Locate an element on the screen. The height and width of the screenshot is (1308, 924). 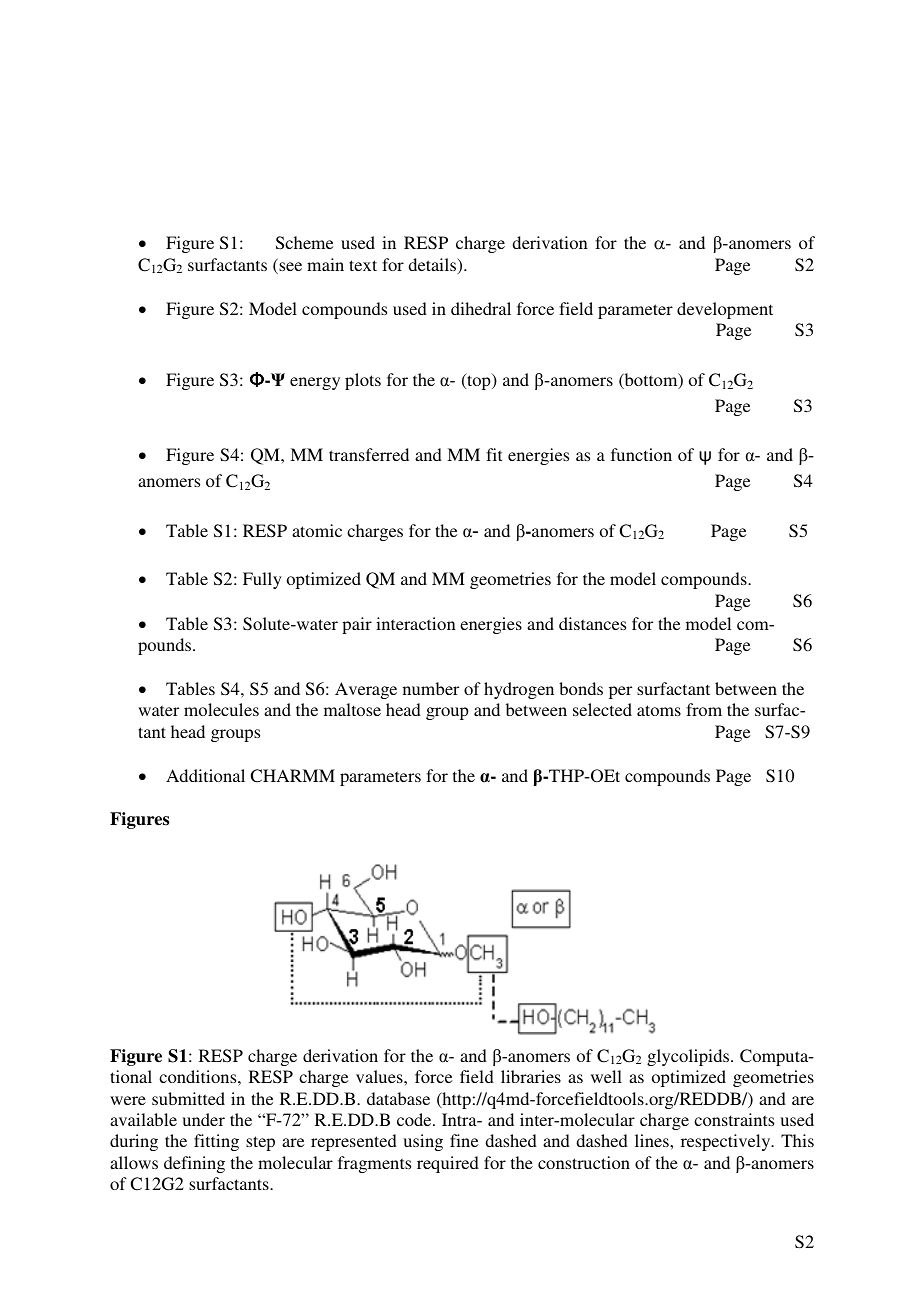
well is located at coordinates (606, 1076).
